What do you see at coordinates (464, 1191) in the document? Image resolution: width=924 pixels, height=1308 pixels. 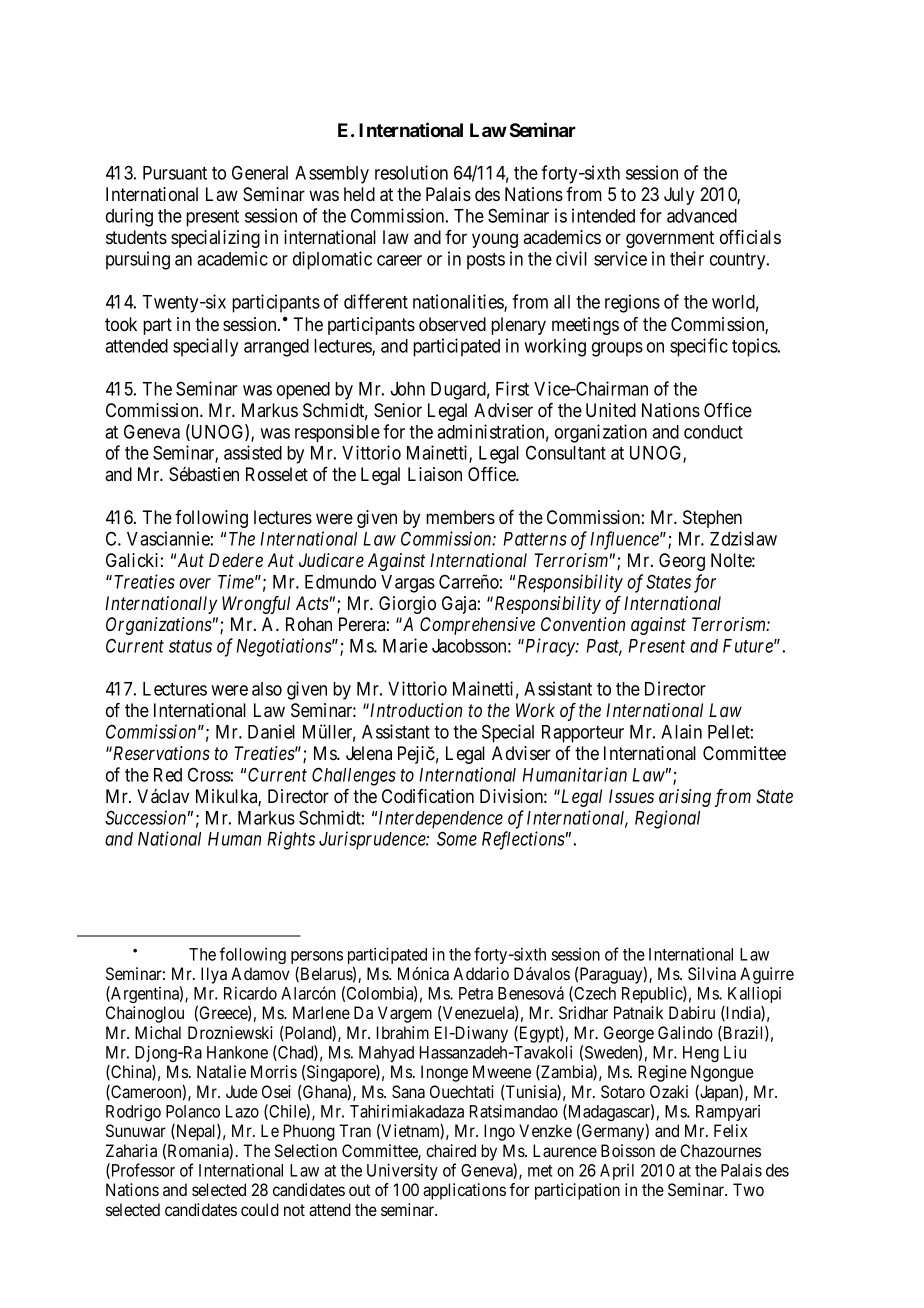 I see `applications` at bounding box center [464, 1191].
